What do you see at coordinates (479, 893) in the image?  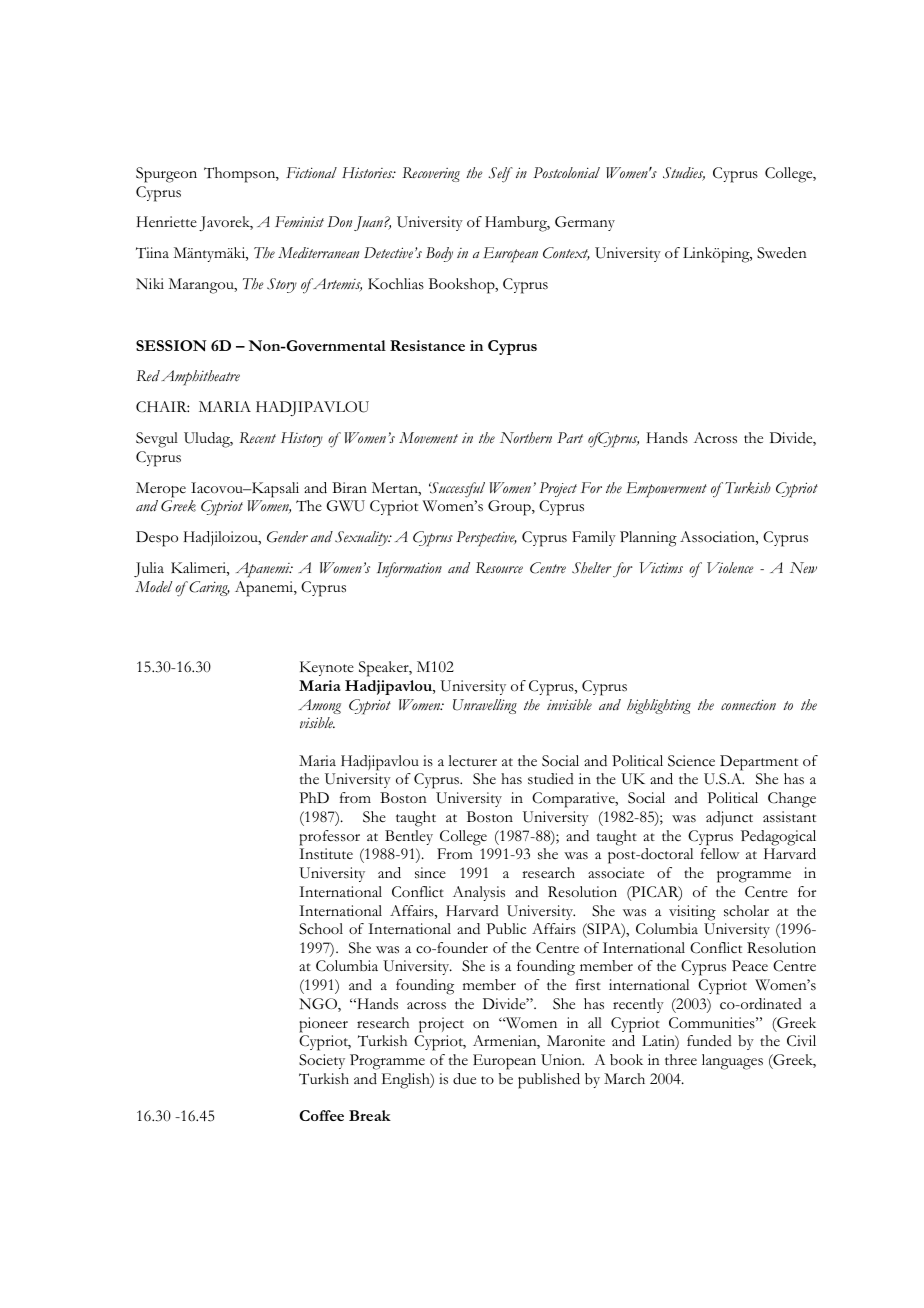 I see `Analysis` at bounding box center [479, 893].
